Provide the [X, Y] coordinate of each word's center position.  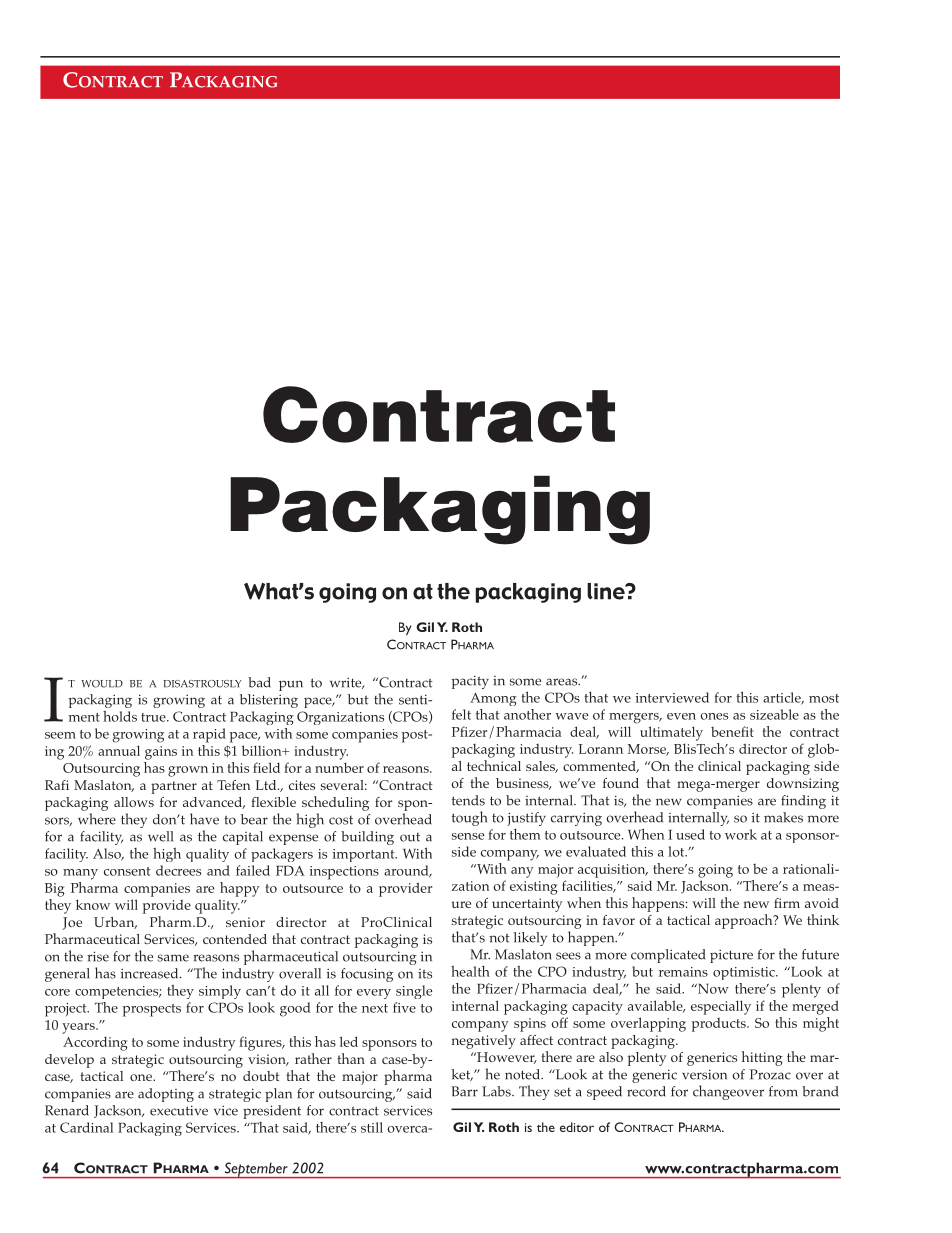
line [607, 591]
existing [533, 888]
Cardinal [86, 1127]
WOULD [102, 684]
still [372, 1127]
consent [127, 871]
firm [787, 903]
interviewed [672, 697]
